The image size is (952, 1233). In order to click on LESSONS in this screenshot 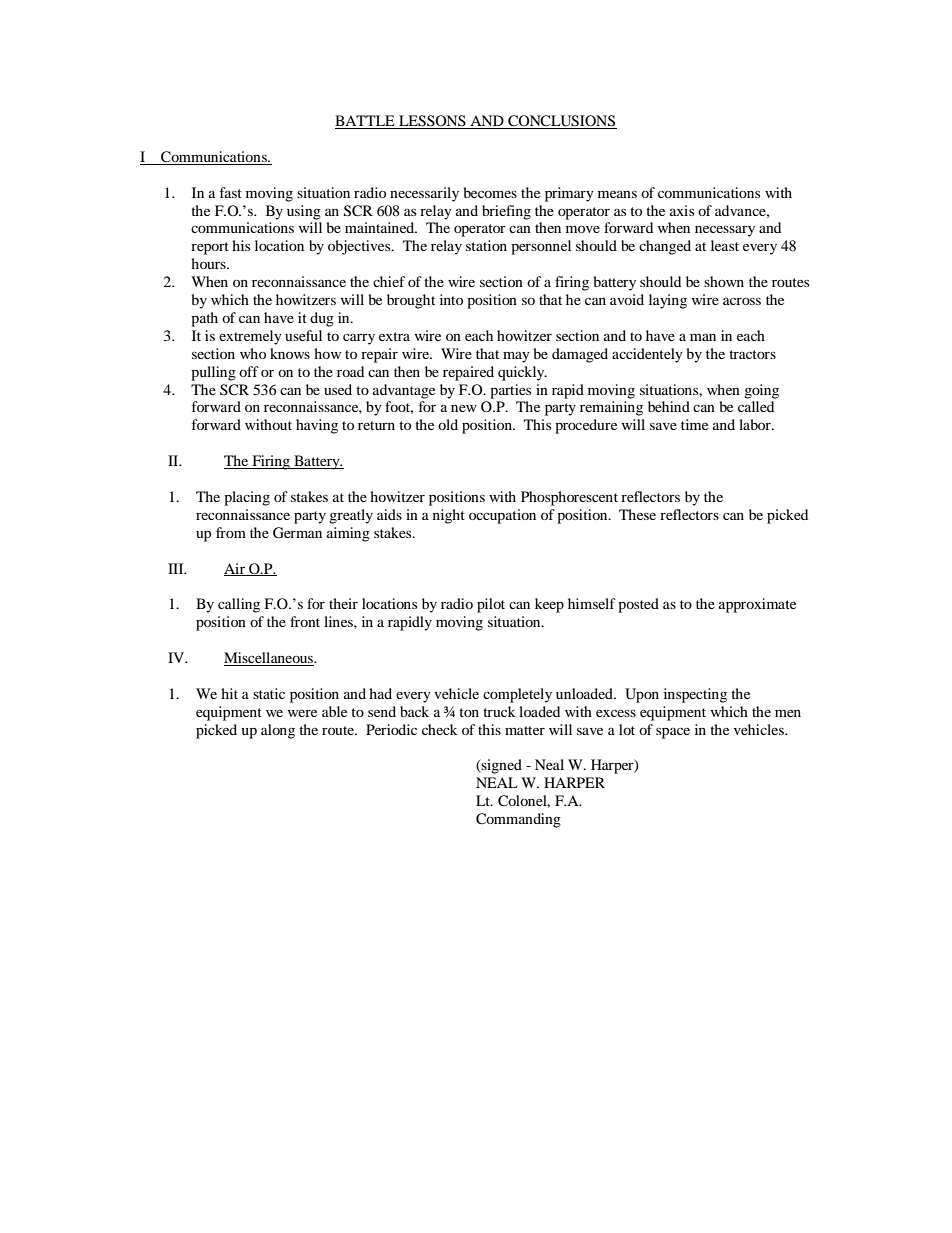, I will do `click(432, 122)`.
